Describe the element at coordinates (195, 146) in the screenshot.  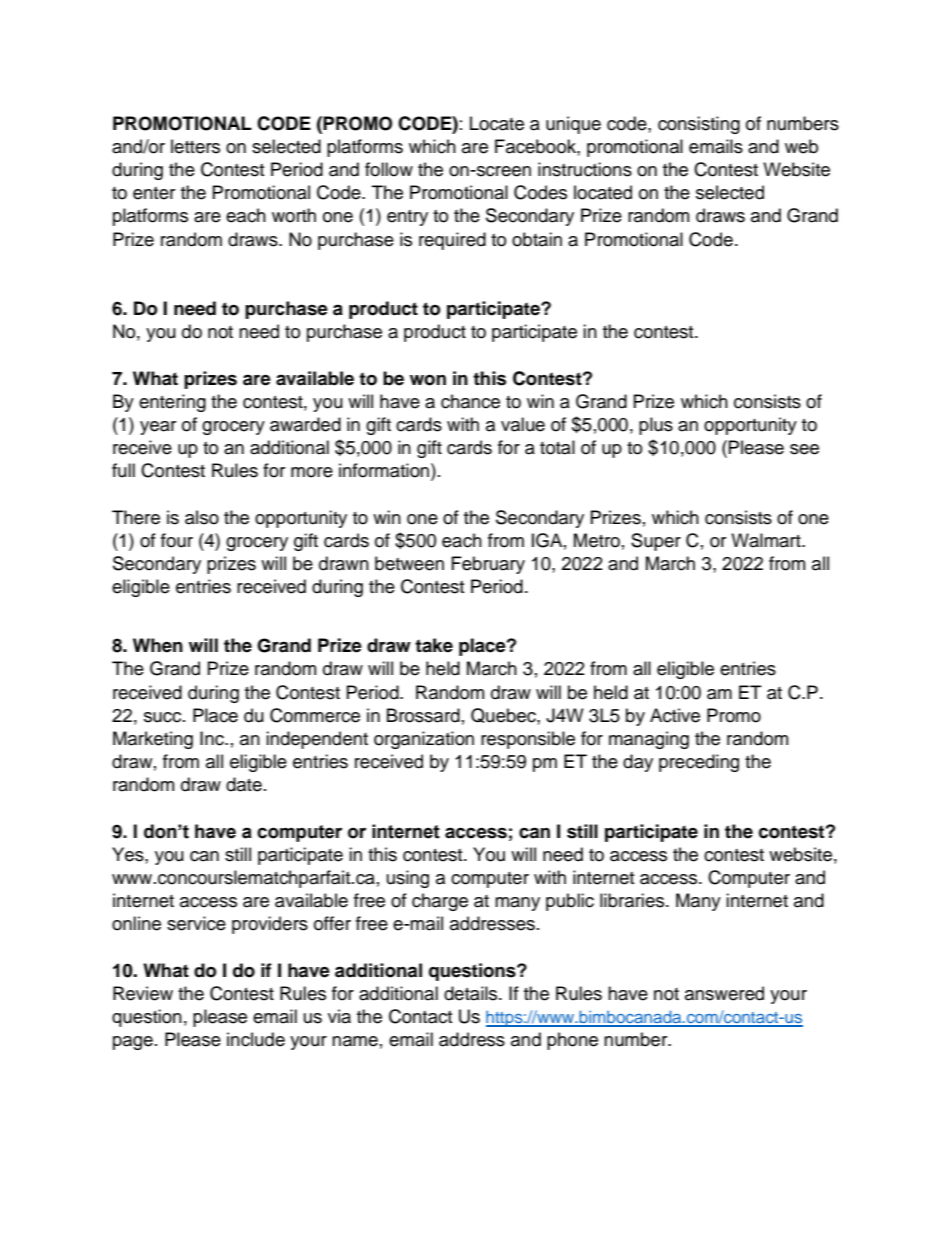
I see `letters` at that location.
